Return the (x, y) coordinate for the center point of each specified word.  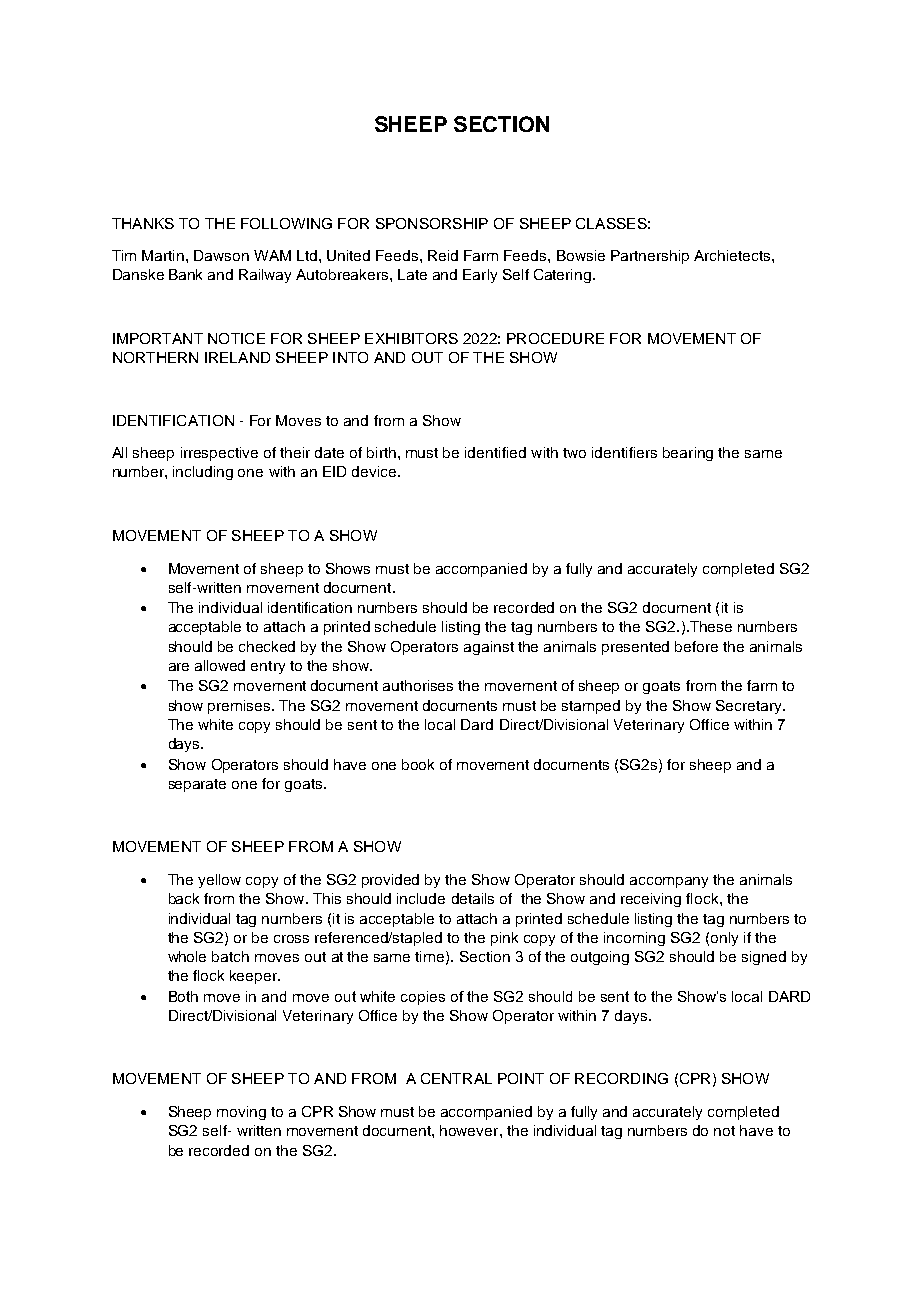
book (418, 764)
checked (267, 646)
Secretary (750, 707)
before (696, 646)
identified (495, 452)
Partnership (650, 257)
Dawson (221, 255)
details (473, 898)
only (724, 939)
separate (197, 785)
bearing (688, 454)
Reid (443, 255)
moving (241, 1113)
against (489, 648)
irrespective (219, 454)
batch (230, 956)
